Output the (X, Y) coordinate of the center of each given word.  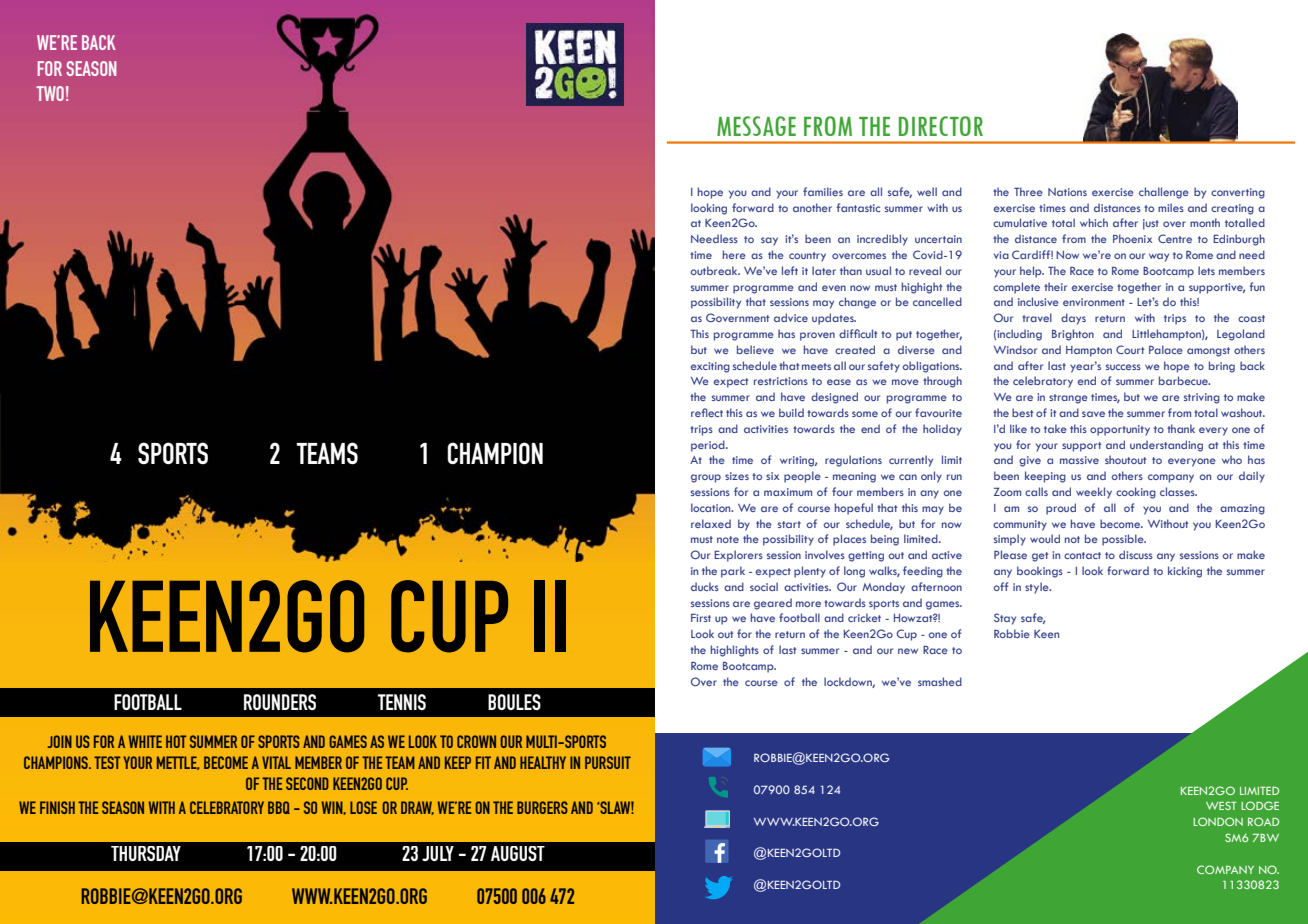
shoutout (1125, 459)
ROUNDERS (280, 702)
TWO (50, 93)
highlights (735, 651)
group (706, 478)
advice (791, 317)
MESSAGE (756, 126)
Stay (1005, 619)
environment (1094, 302)
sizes (737, 476)
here (734, 254)
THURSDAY (146, 853)
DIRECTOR (941, 126)
